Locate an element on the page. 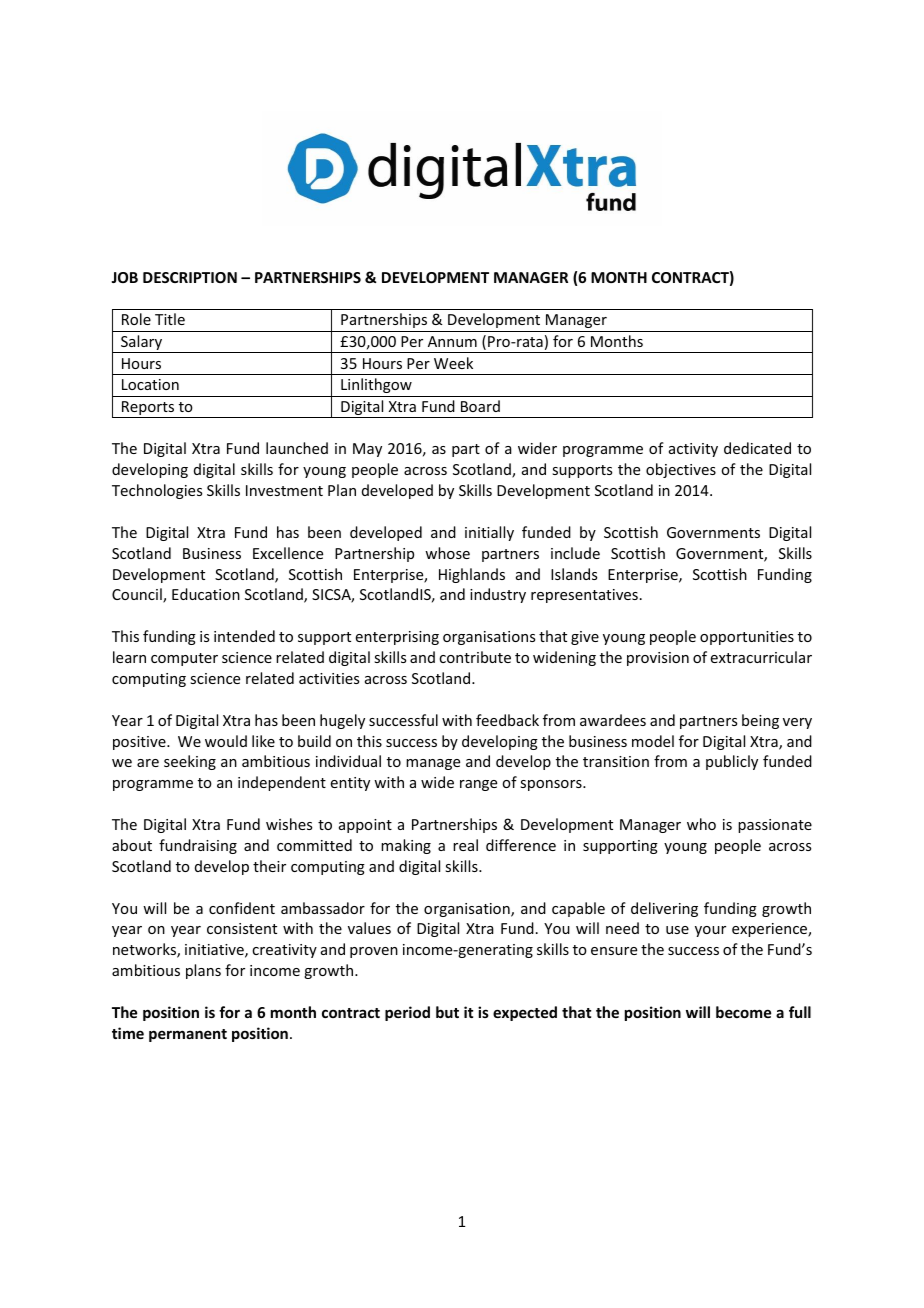  period is located at coordinates (407, 1013).
